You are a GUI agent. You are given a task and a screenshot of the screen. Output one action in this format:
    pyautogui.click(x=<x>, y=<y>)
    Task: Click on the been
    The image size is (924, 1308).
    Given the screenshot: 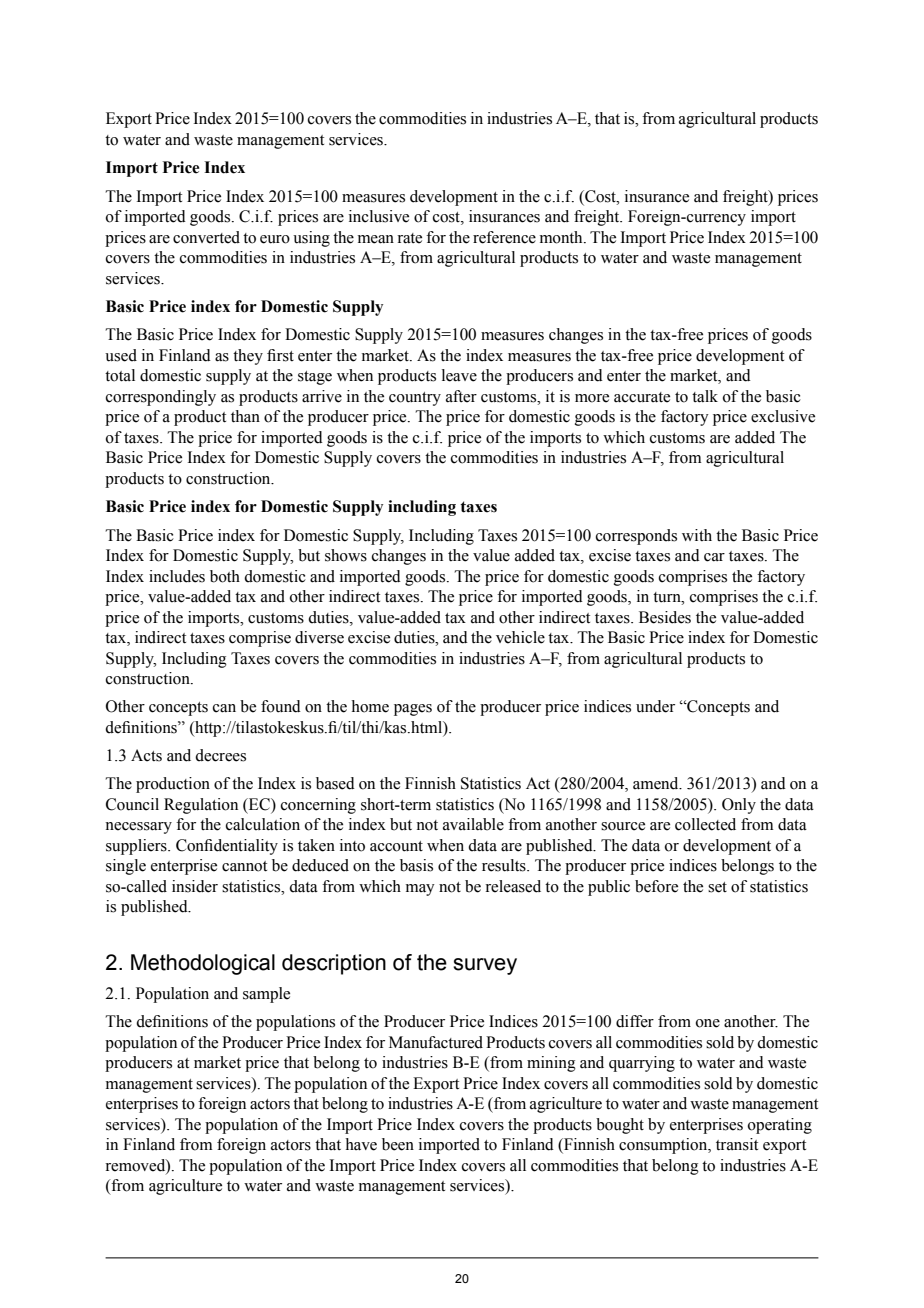 What is the action you would take?
    pyautogui.click(x=398, y=1144)
